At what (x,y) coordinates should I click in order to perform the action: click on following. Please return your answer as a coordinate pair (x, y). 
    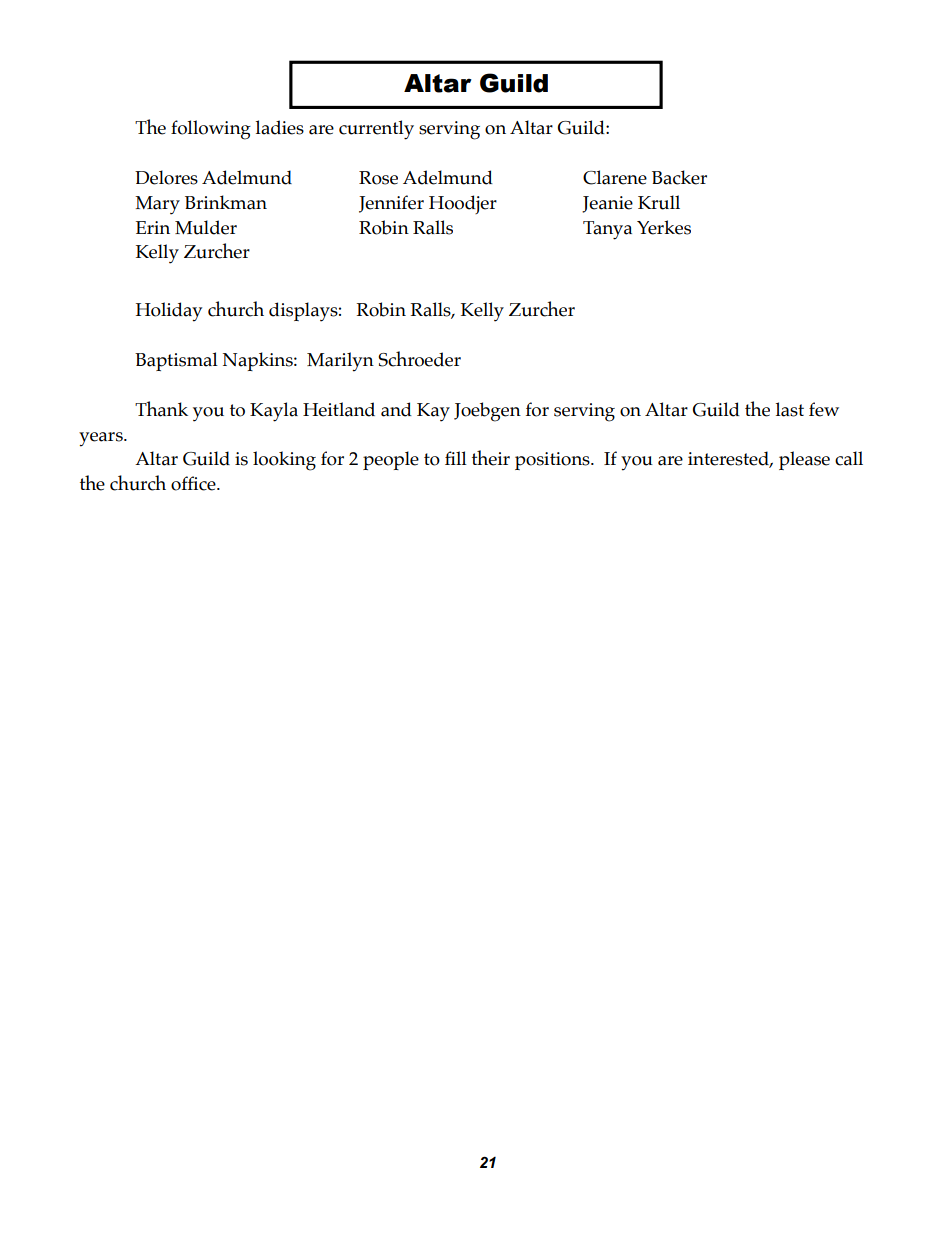
    Looking at the image, I should click on (211, 130).
